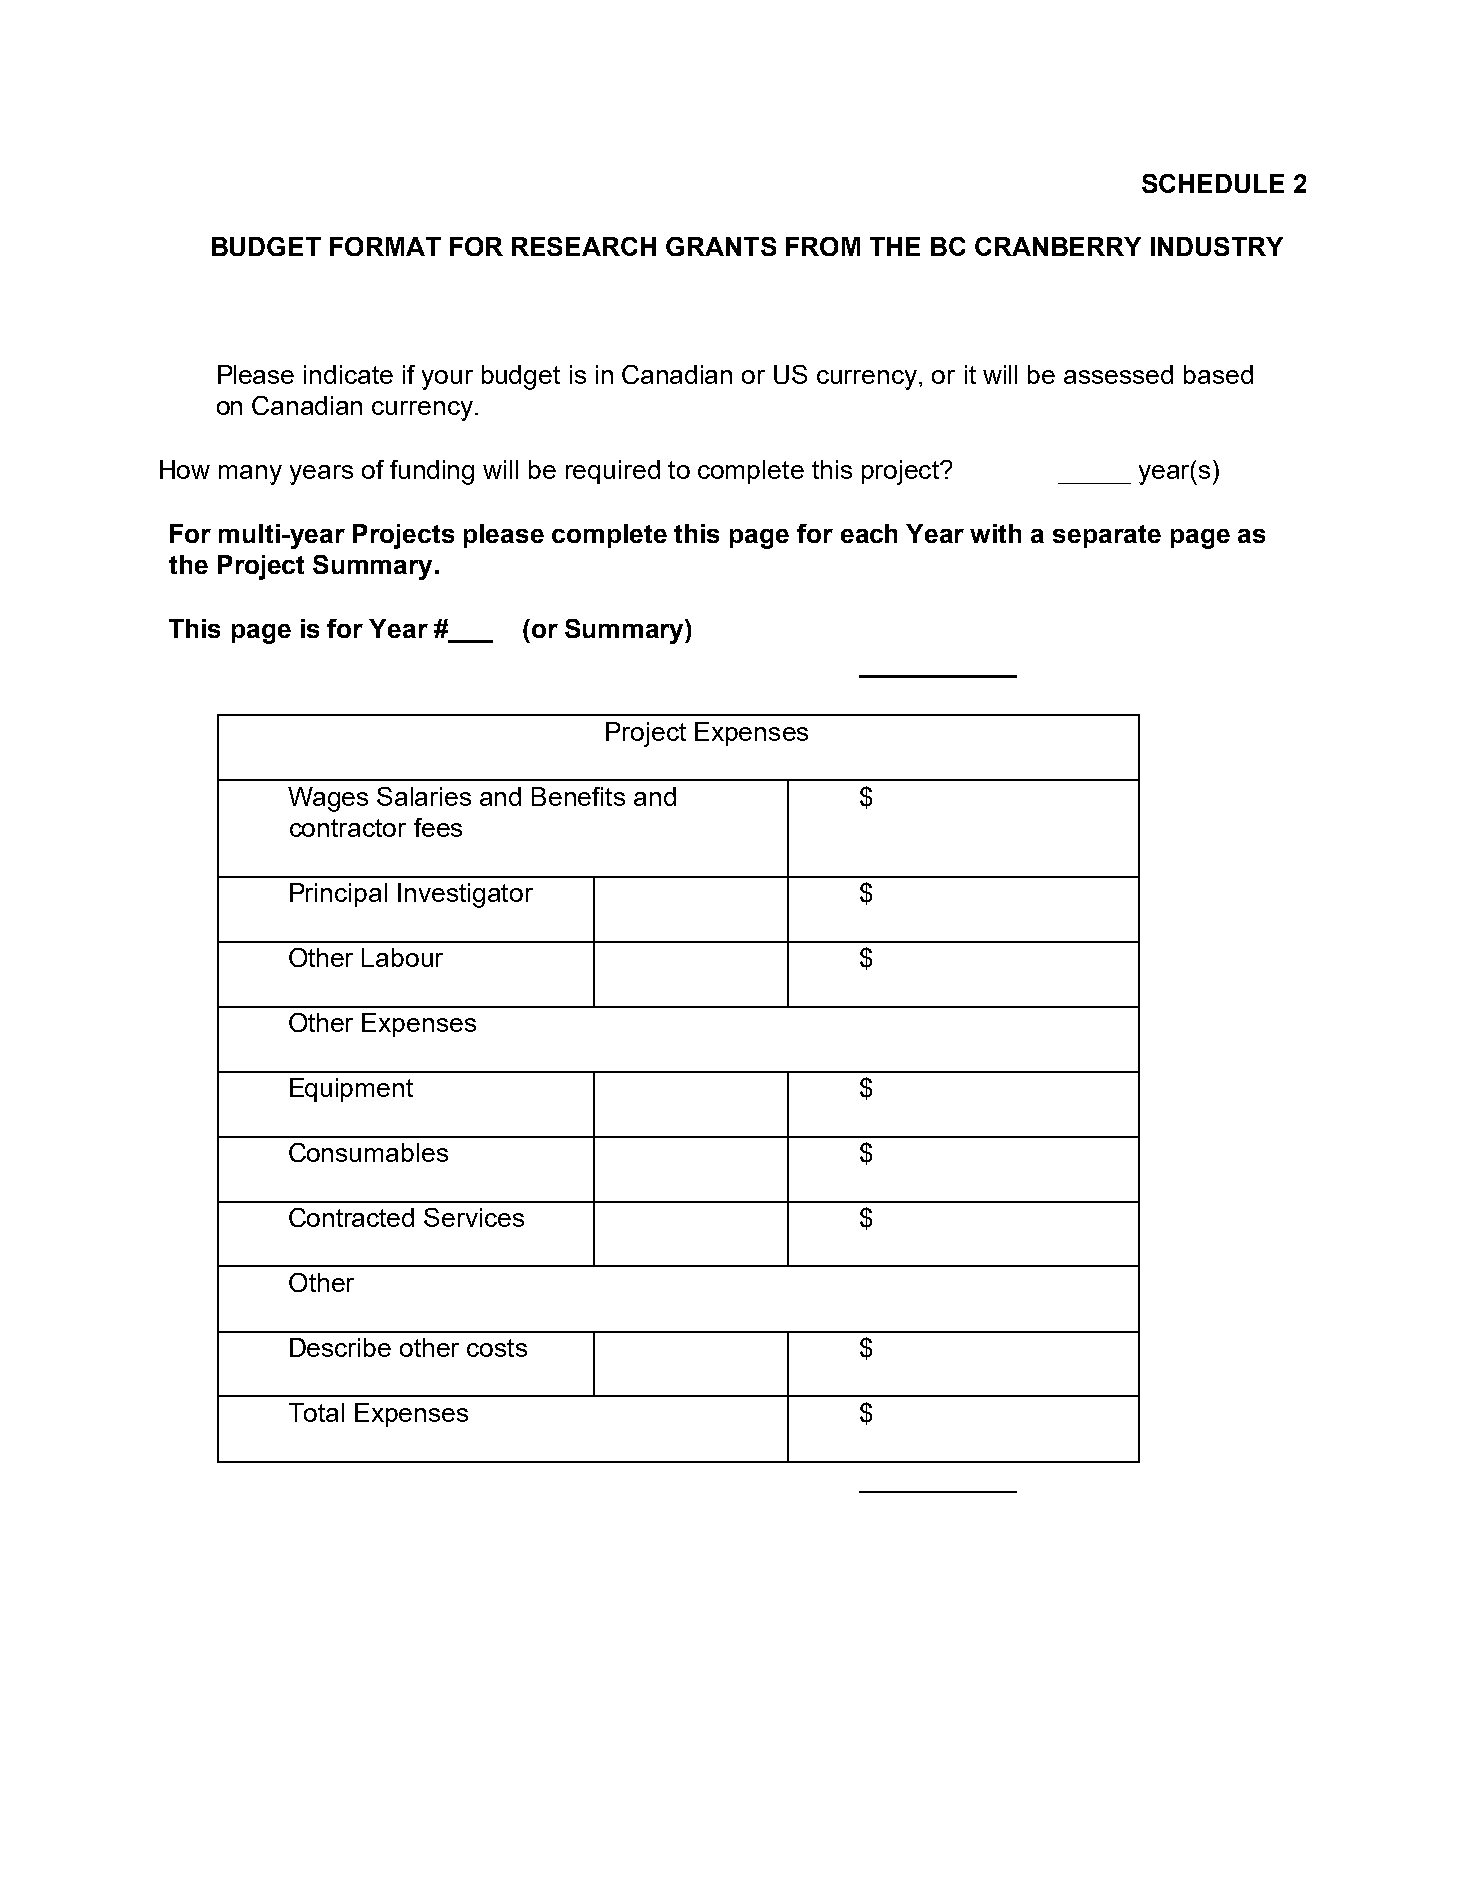  Describe the element at coordinates (340, 1347) in the page. I see `Describe` at that location.
